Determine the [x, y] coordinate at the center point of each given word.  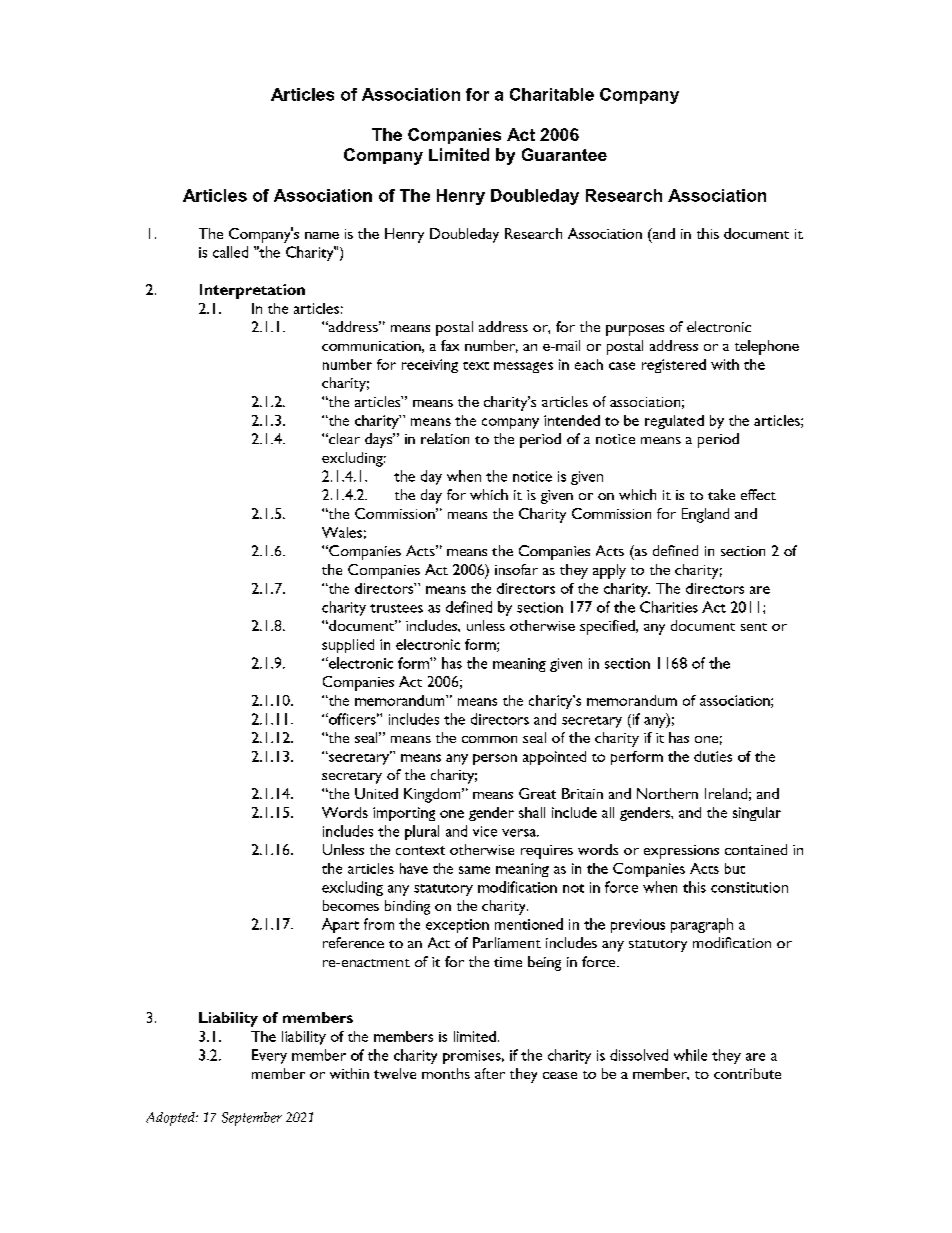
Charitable [552, 94]
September [252, 1119]
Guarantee [564, 154]
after [490, 1073]
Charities [669, 607]
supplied [348, 646]
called [230, 252]
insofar [516, 569]
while [690, 1055]
